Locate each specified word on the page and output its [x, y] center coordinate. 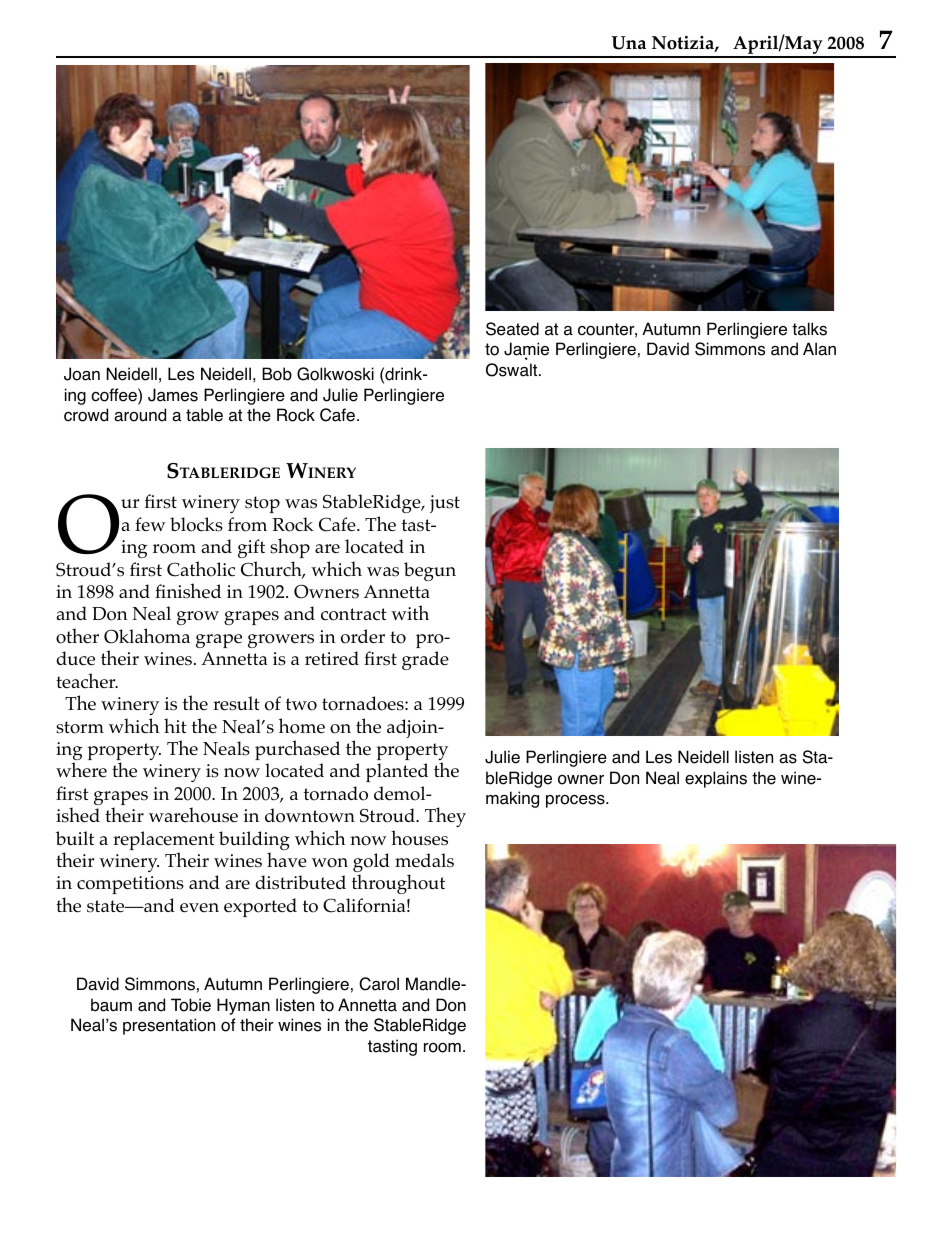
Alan [819, 349]
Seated [512, 329]
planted [397, 772]
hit [175, 725]
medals [424, 860]
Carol [379, 984]
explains [716, 779]
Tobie [191, 1005]
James [173, 395]
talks [809, 329]
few [150, 524]
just [445, 504]
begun [430, 571]
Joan [82, 374]
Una [629, 43]
